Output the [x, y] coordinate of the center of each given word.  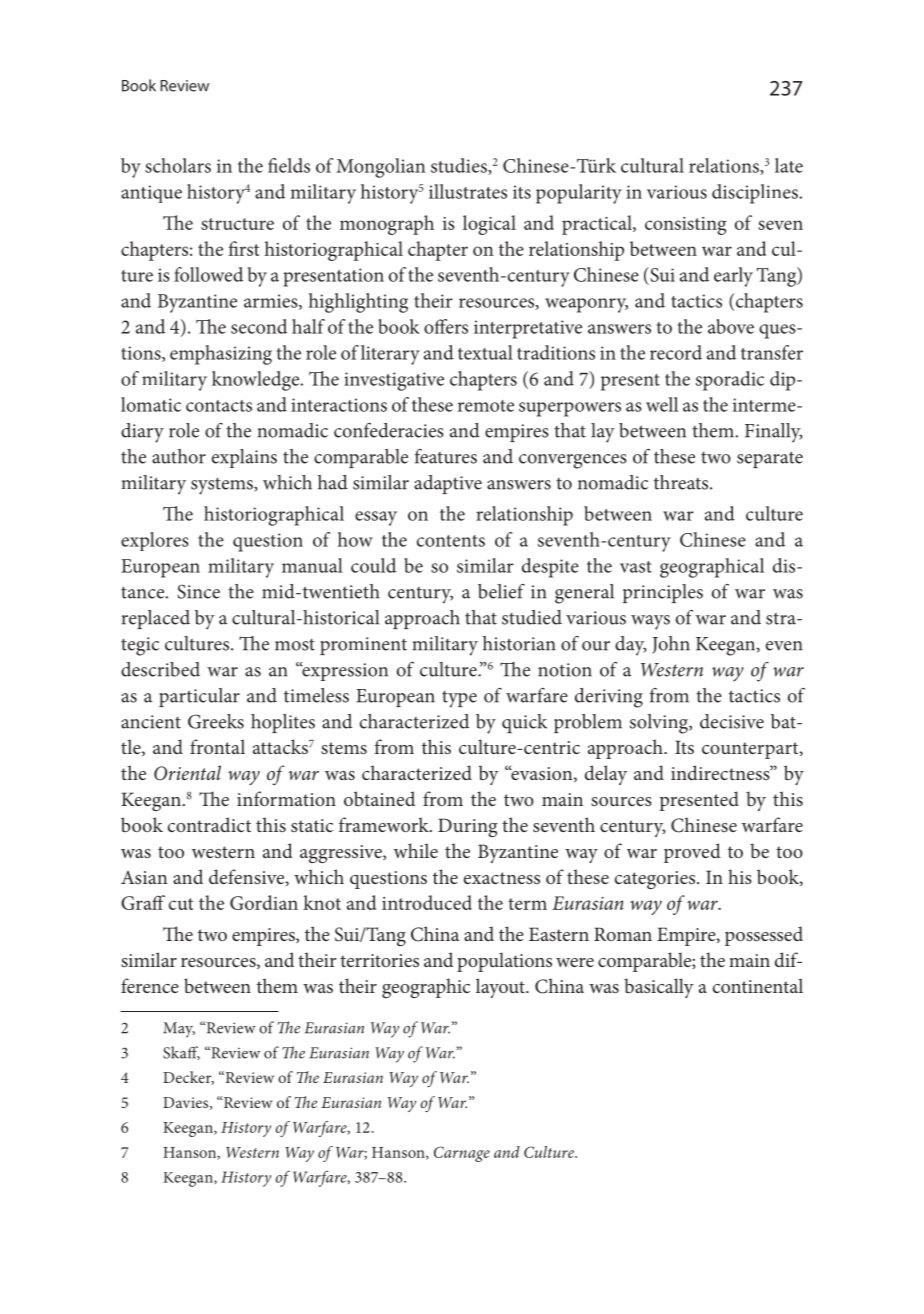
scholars [178, 165]
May [179, 1030]
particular [199, 697]
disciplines [755, 194]
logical [489, 225]
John [671, 645]
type [459, 699]
